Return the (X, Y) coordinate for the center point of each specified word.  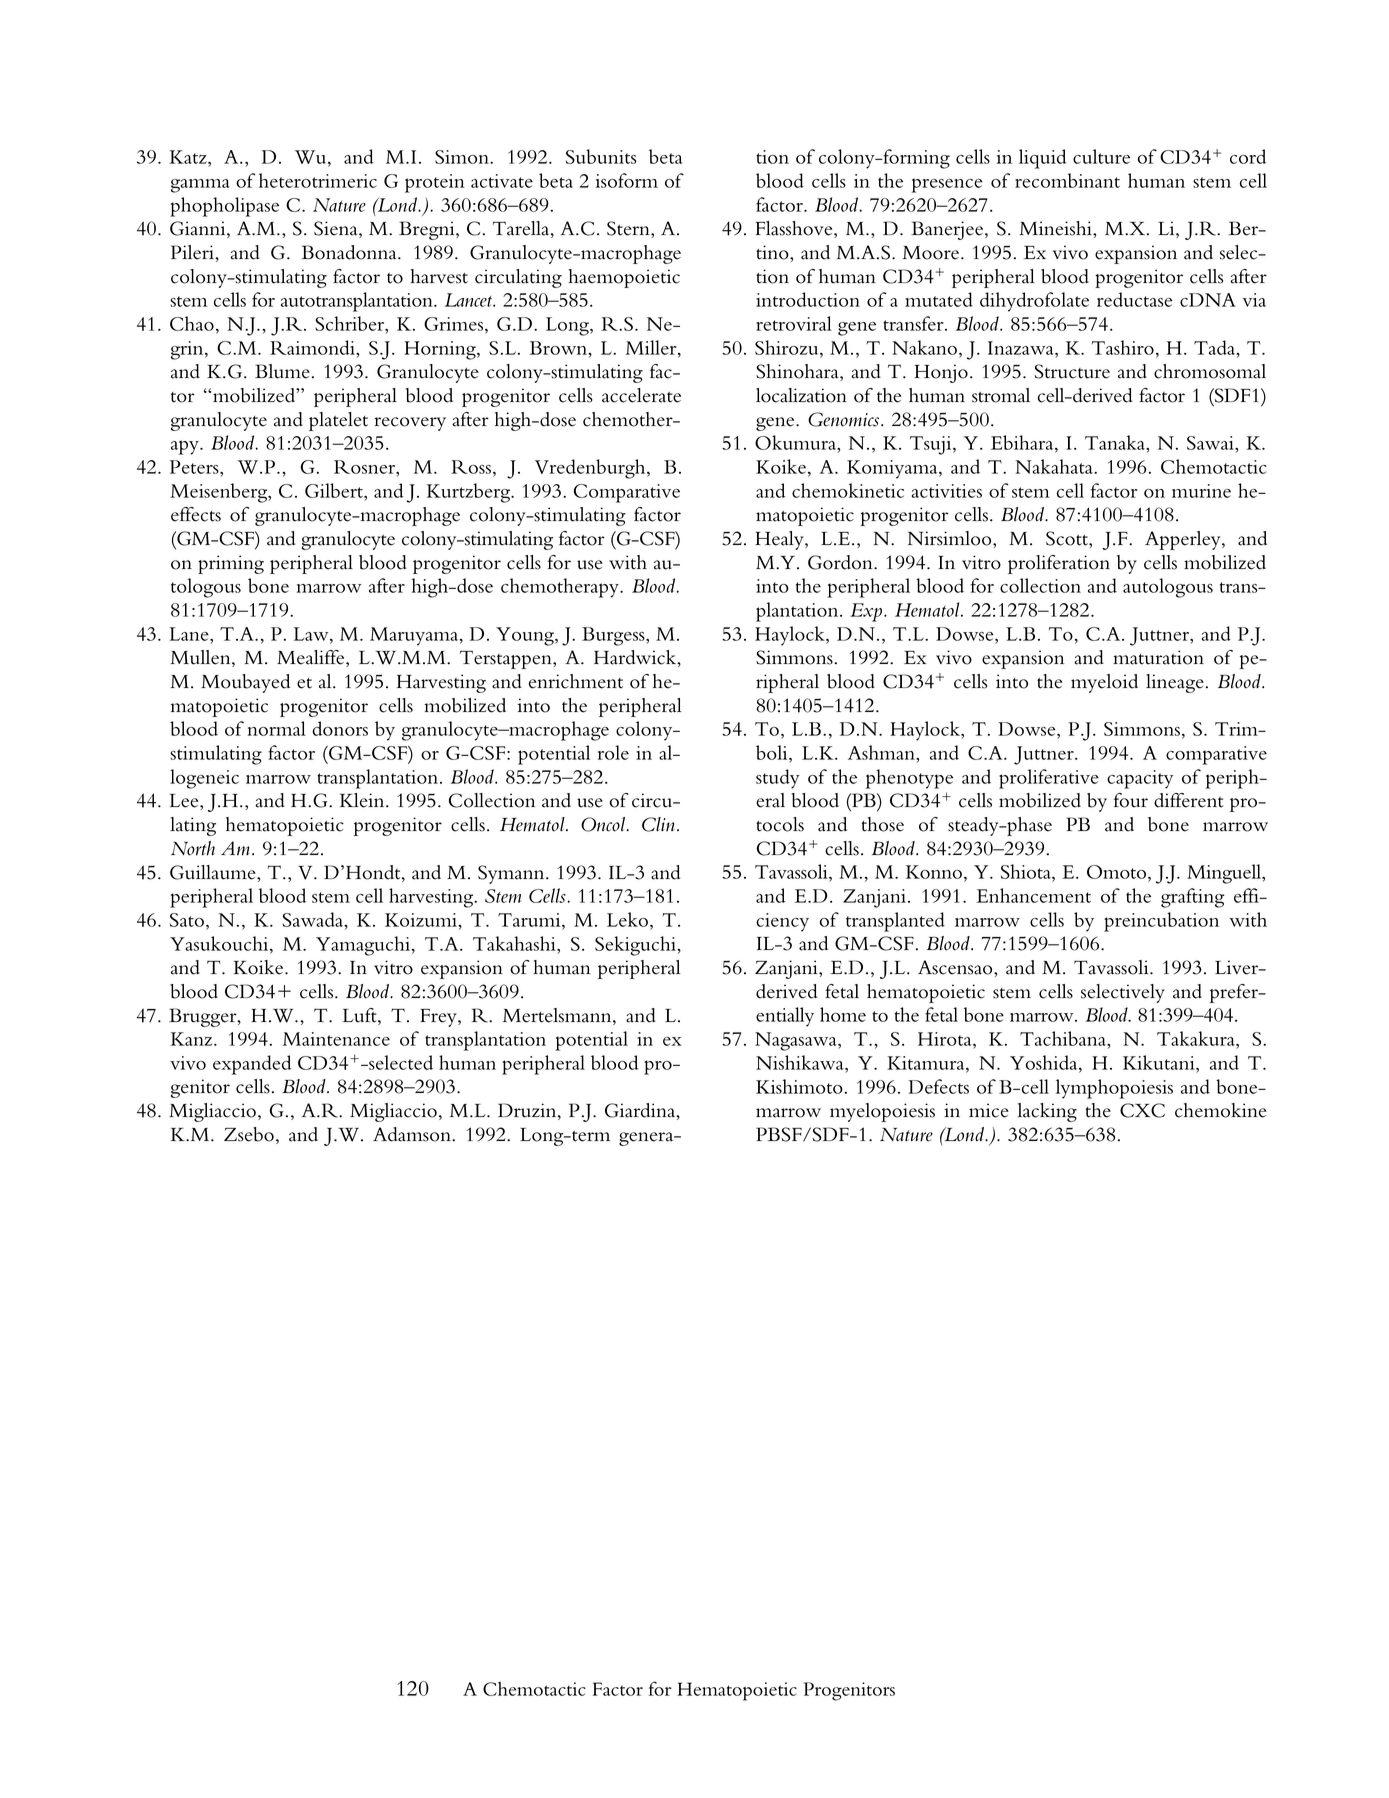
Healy (780, 540)
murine (1201, 491)
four (1131, 800)
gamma (200, 186)
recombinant (1067, 180)
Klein (363, 800)
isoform (626, 180)
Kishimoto (799, 1086)
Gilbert (335, 490)
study (778, 779)
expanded (252, 1065)
